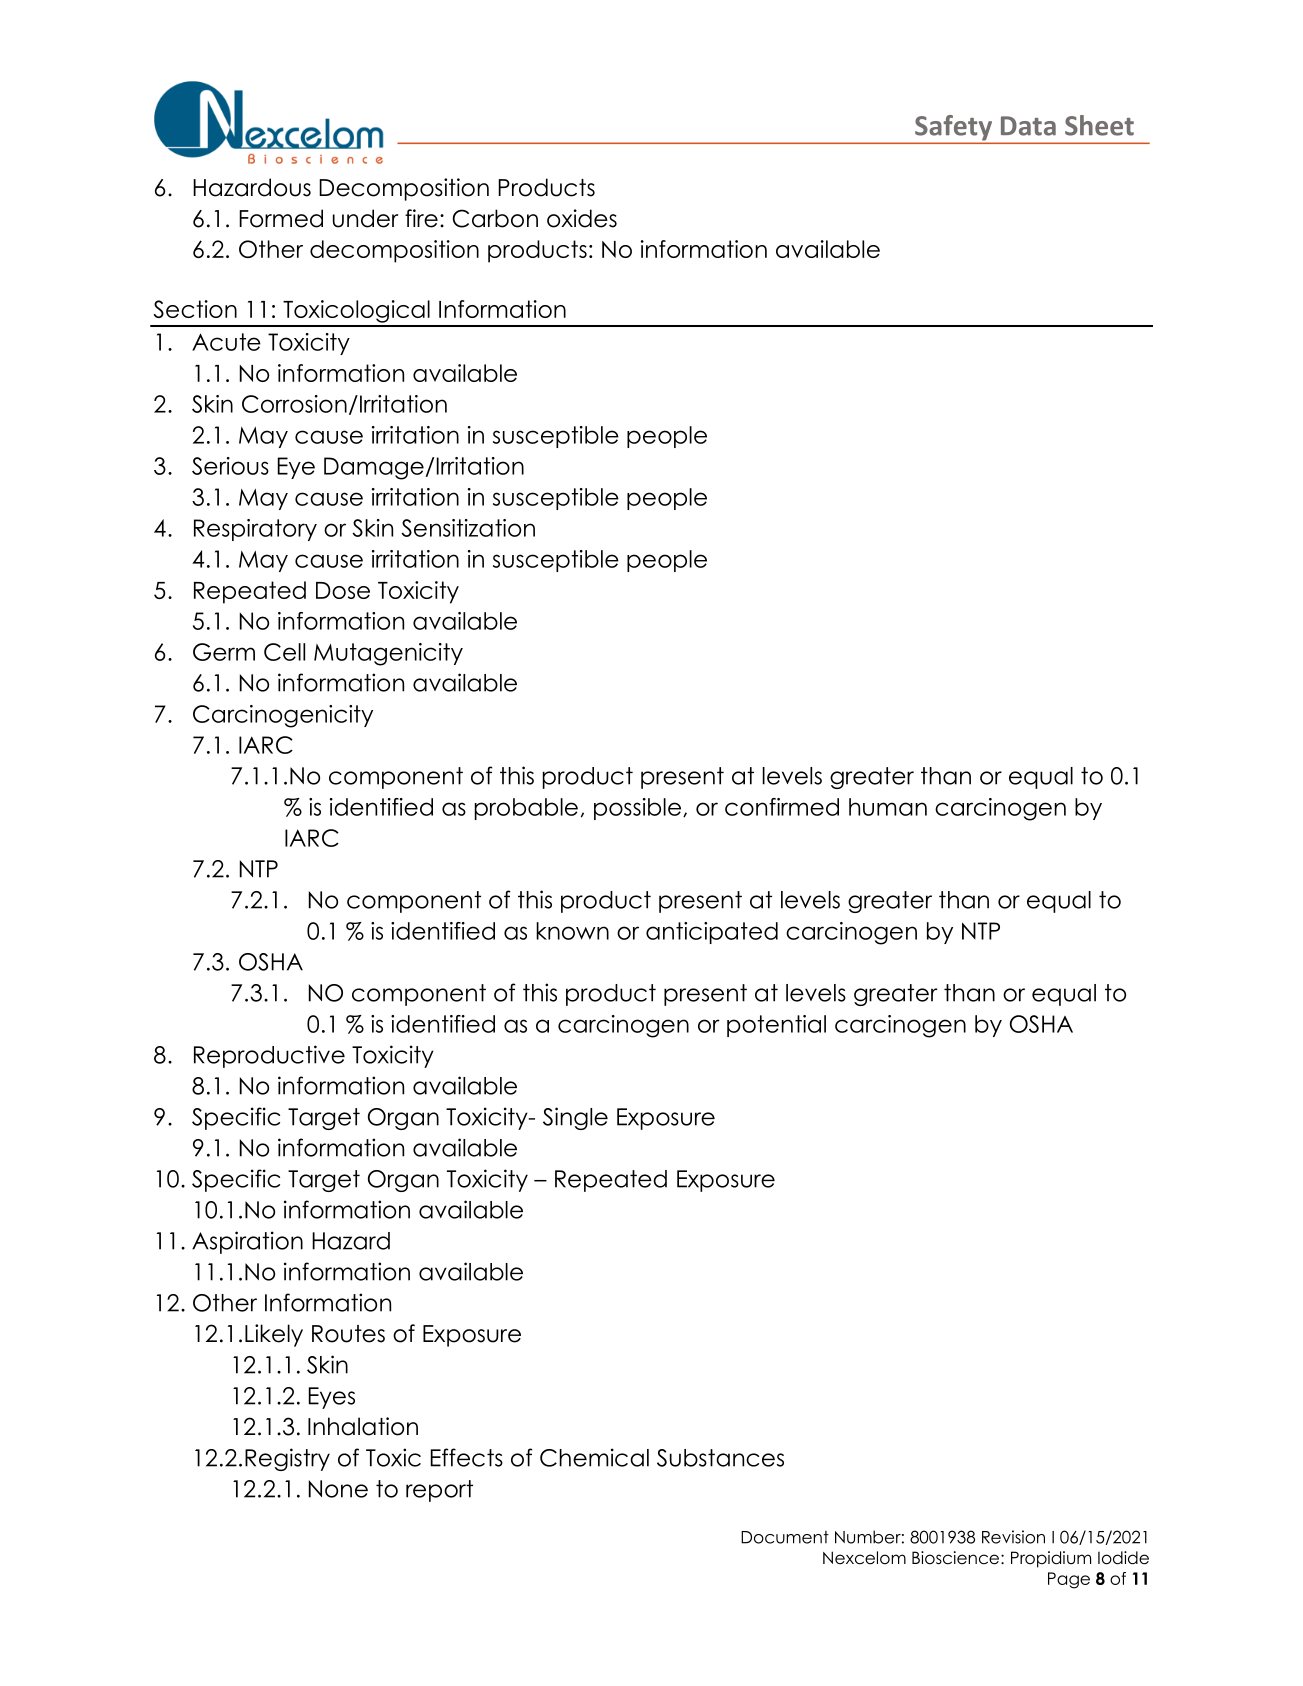 The image size is (1303, 1686). I want to click on None, so click(338, 1489).
